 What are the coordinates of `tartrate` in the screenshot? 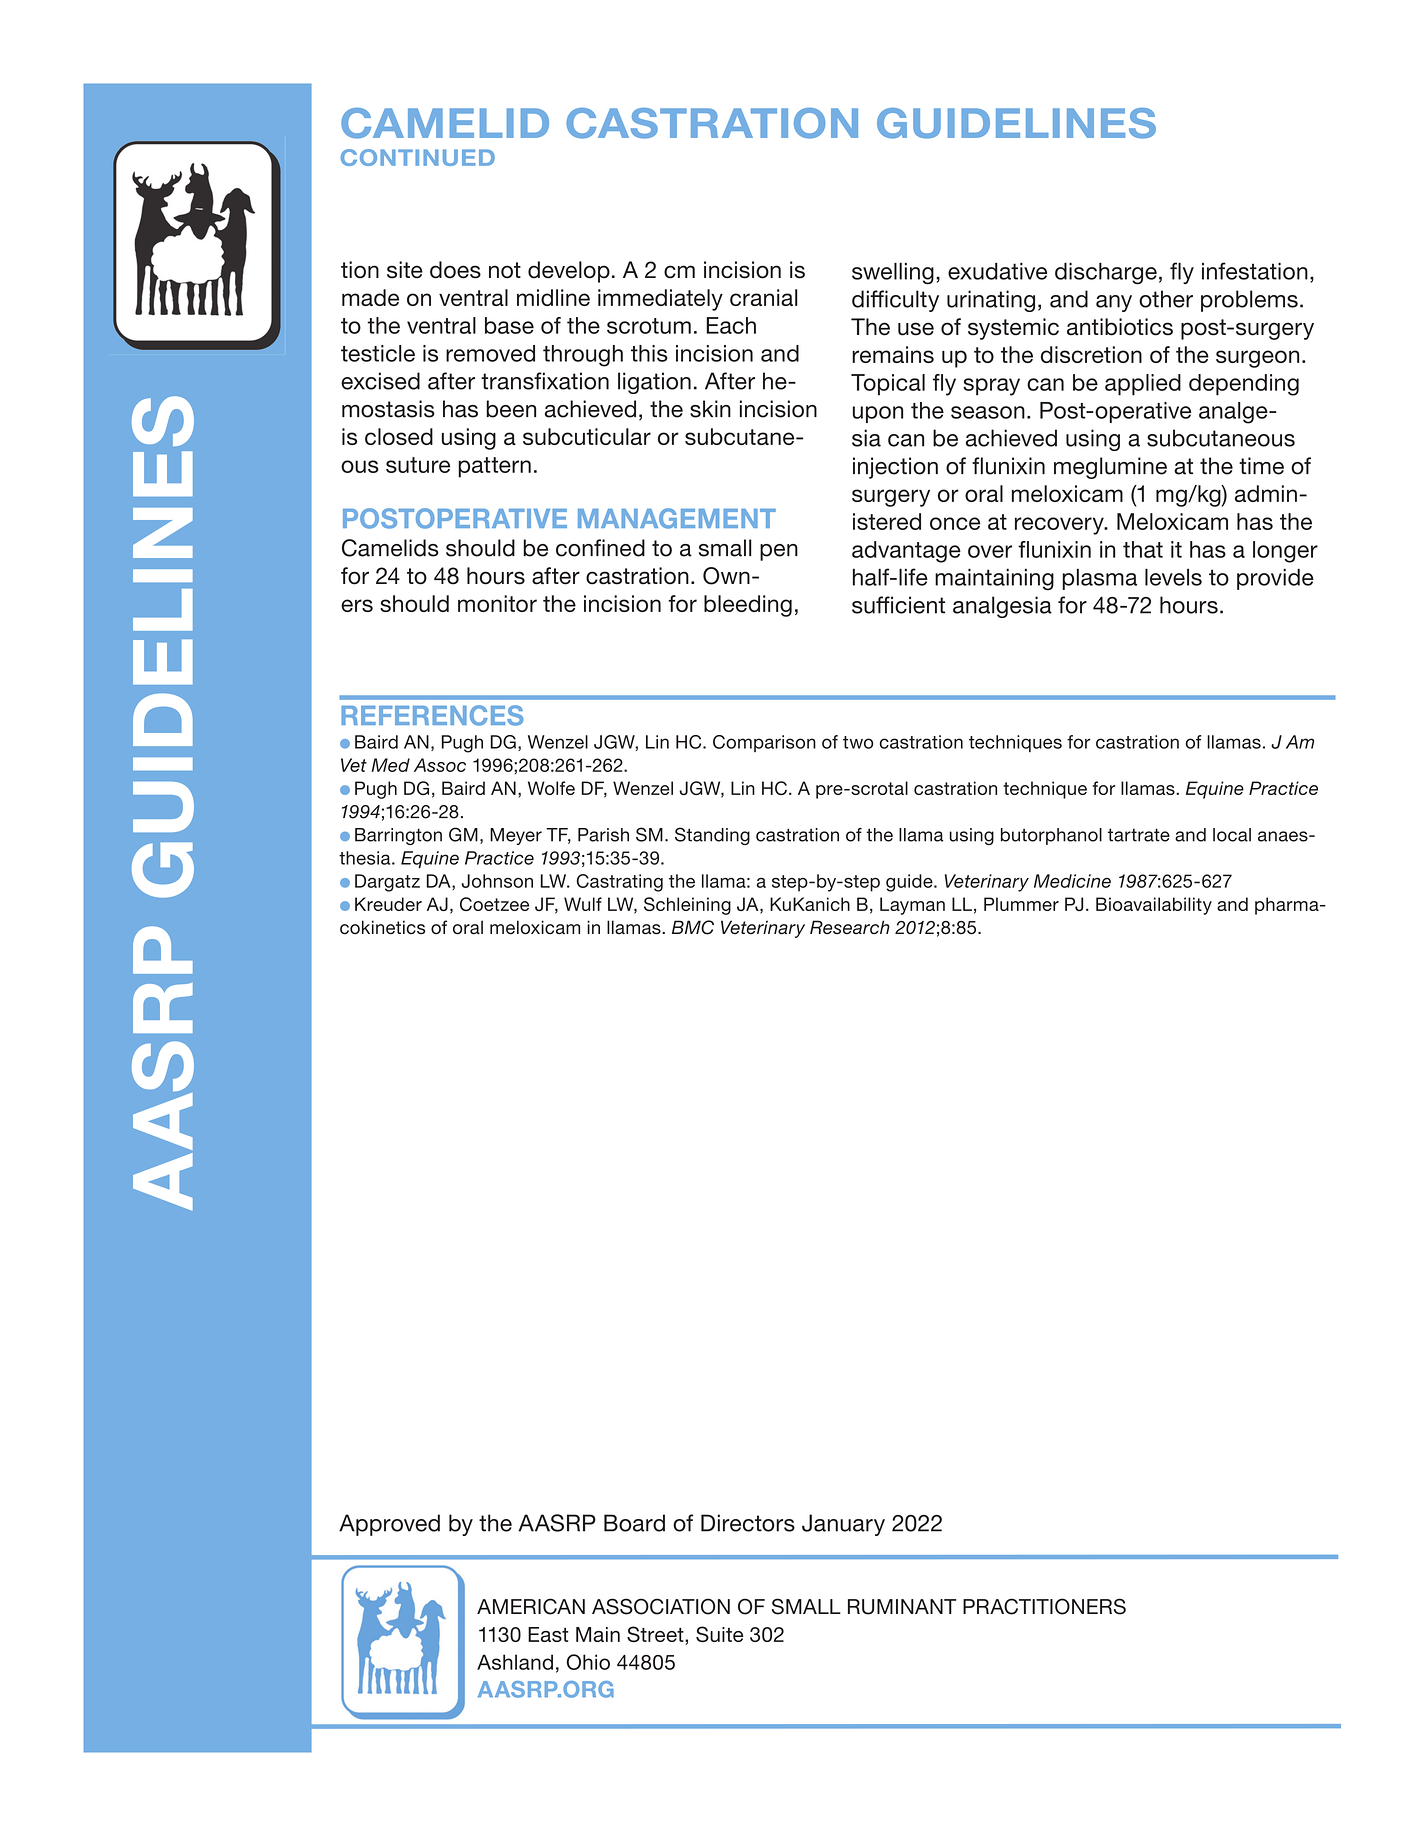 It's located at (1139, 835).
